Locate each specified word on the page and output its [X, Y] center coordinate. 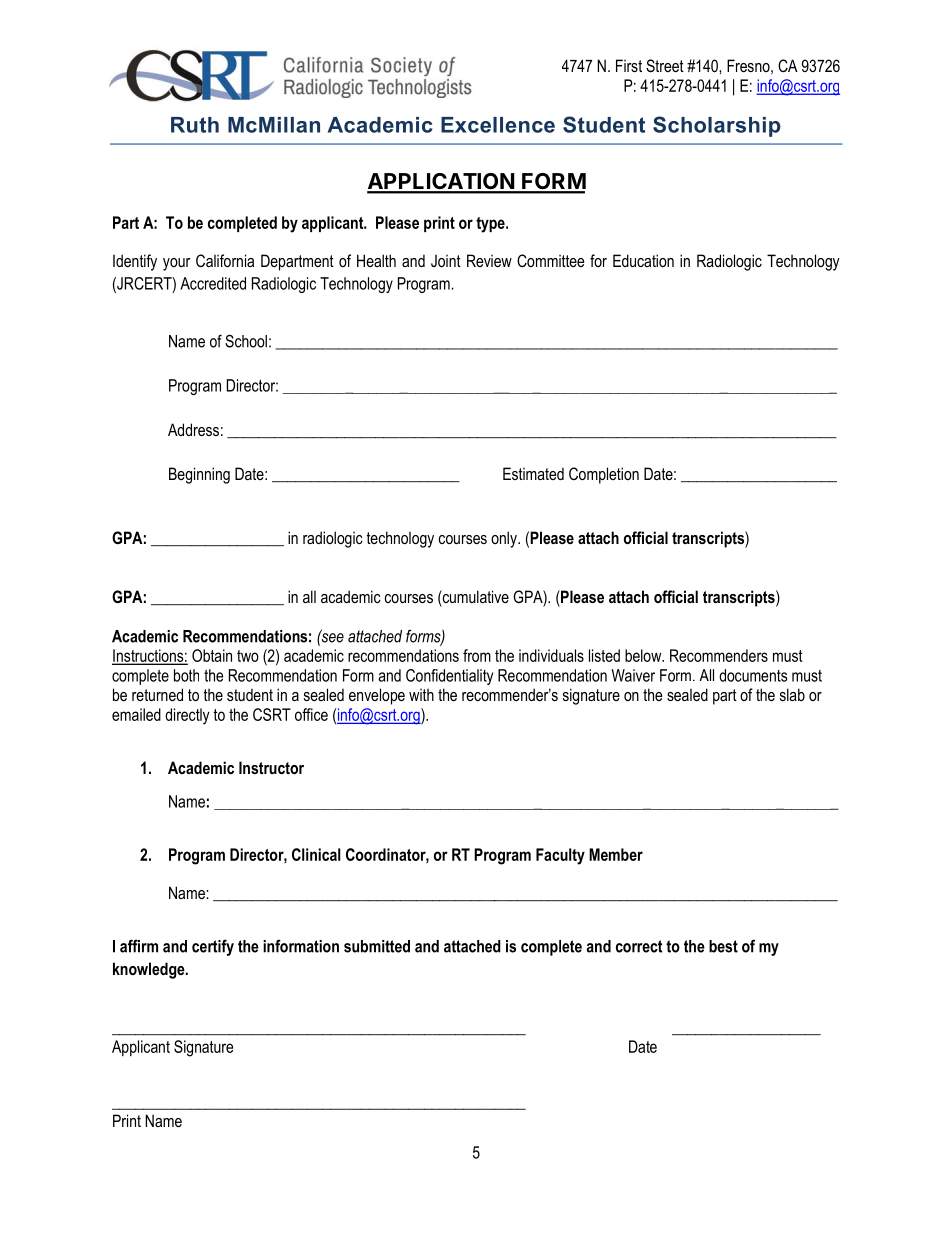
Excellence [498, 125]
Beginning [199, 475]
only [505, 539]
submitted [377, 946]
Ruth [195, 125]
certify [213, 947]
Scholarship [717, 126]
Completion [604, 475]
